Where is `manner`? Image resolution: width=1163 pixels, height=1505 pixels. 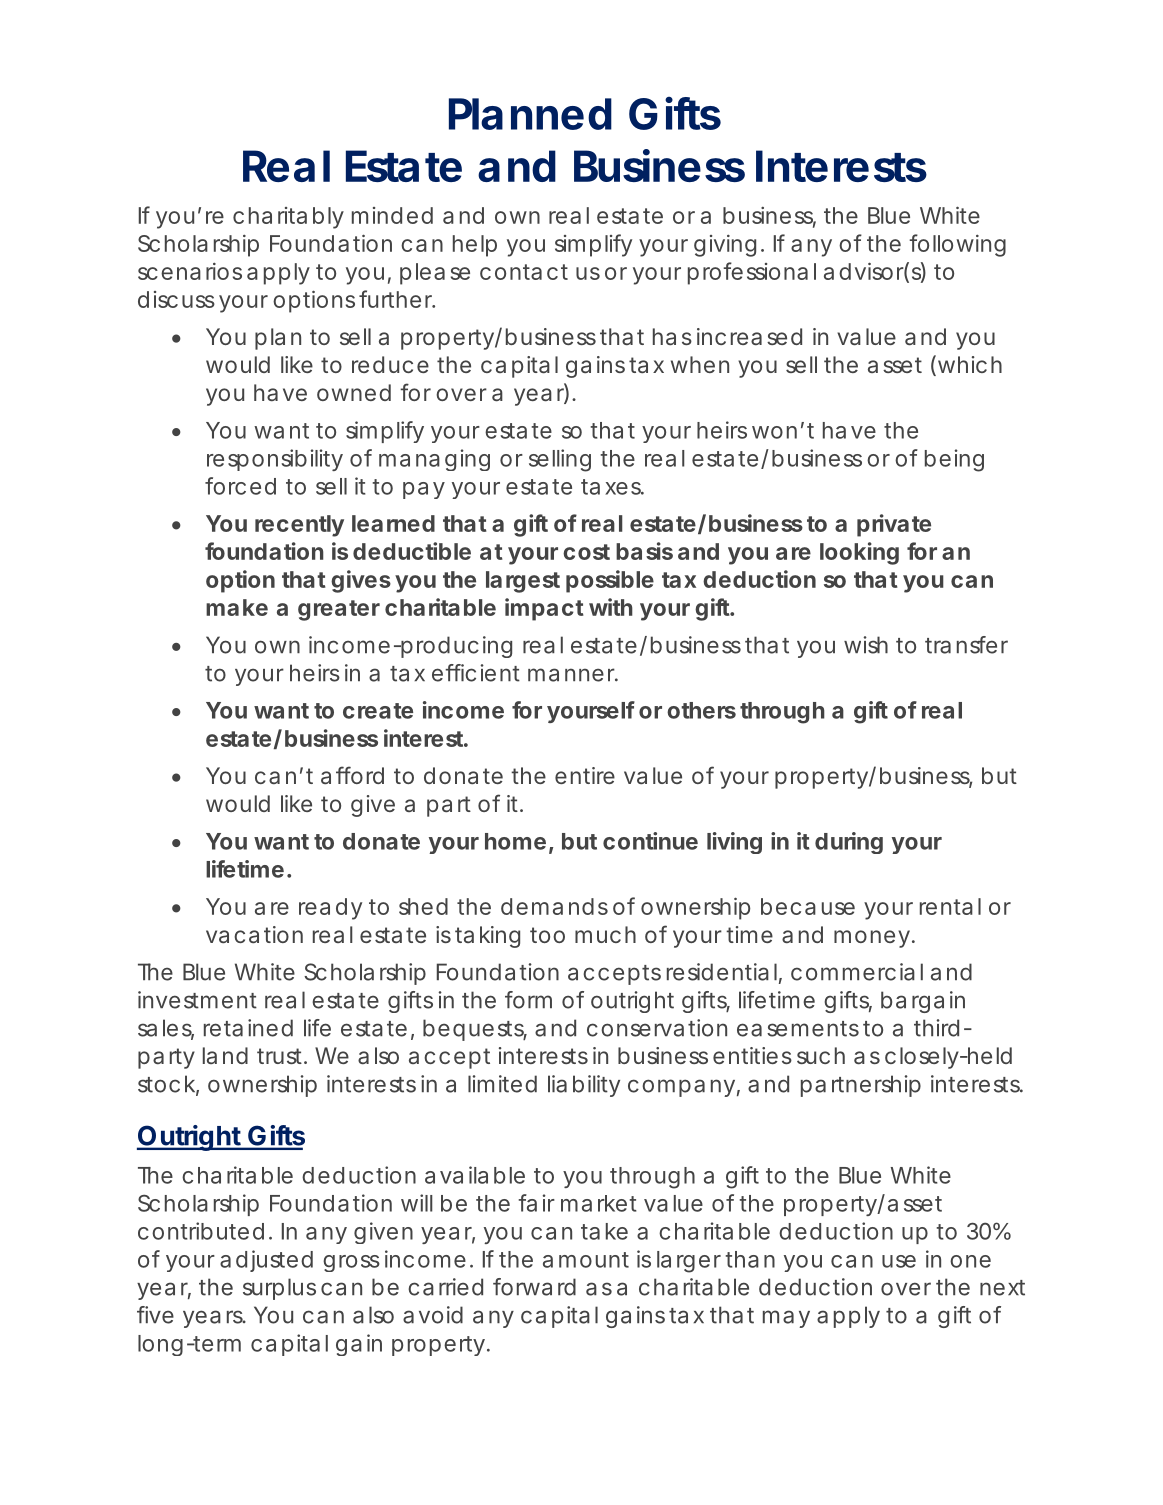
manner is located at coordinates (573, 675).
